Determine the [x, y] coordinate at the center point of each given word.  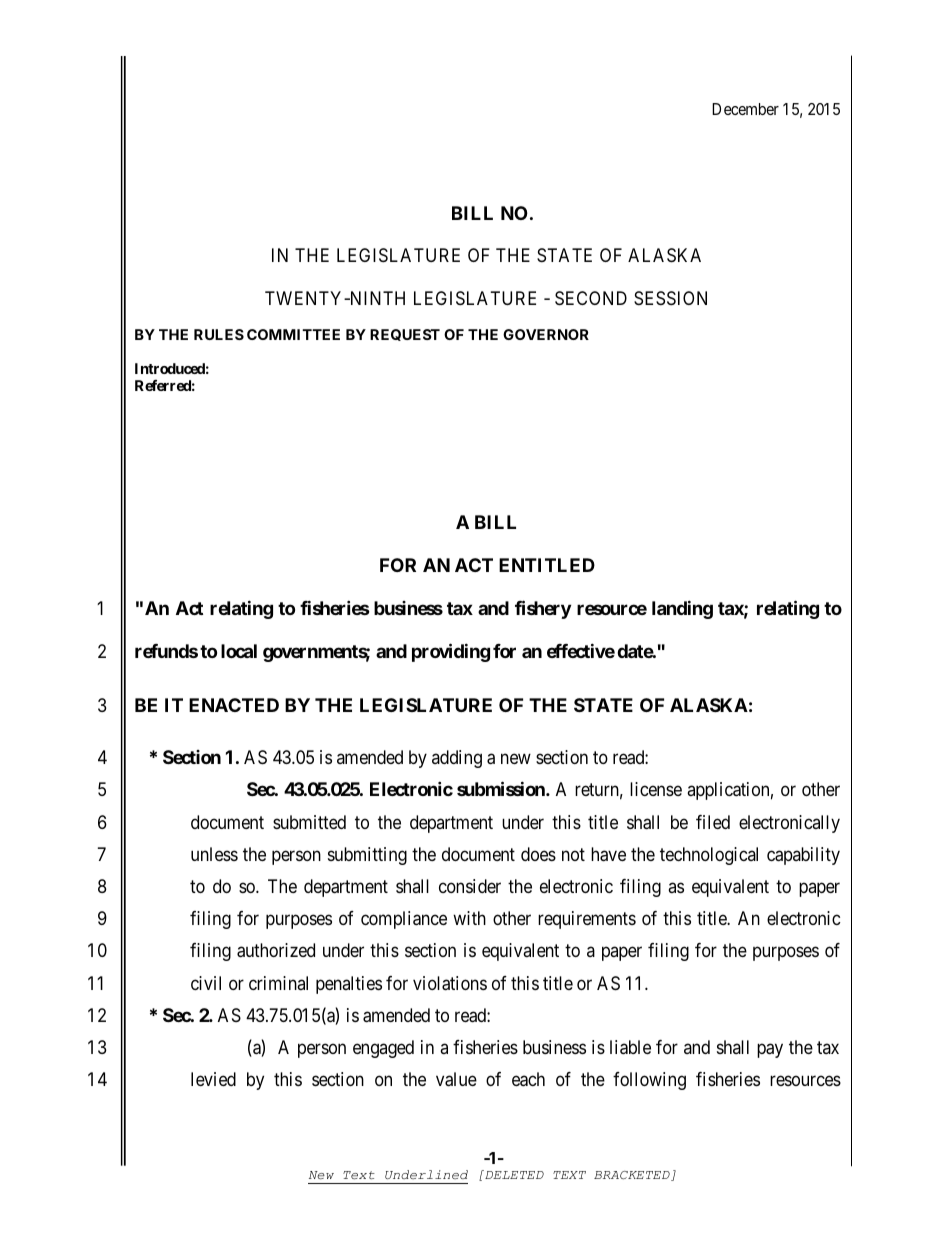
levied [213, 1079]
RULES [219, 334]
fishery [543, 609]
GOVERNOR [546, 334]
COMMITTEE [293, 334]
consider [470, 886]
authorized [276, 950]
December [745, 109]
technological [709, 856]
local [239, 651]
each [528, 1079]
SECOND [591, 298]
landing [682, 609]
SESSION [670, 298]
